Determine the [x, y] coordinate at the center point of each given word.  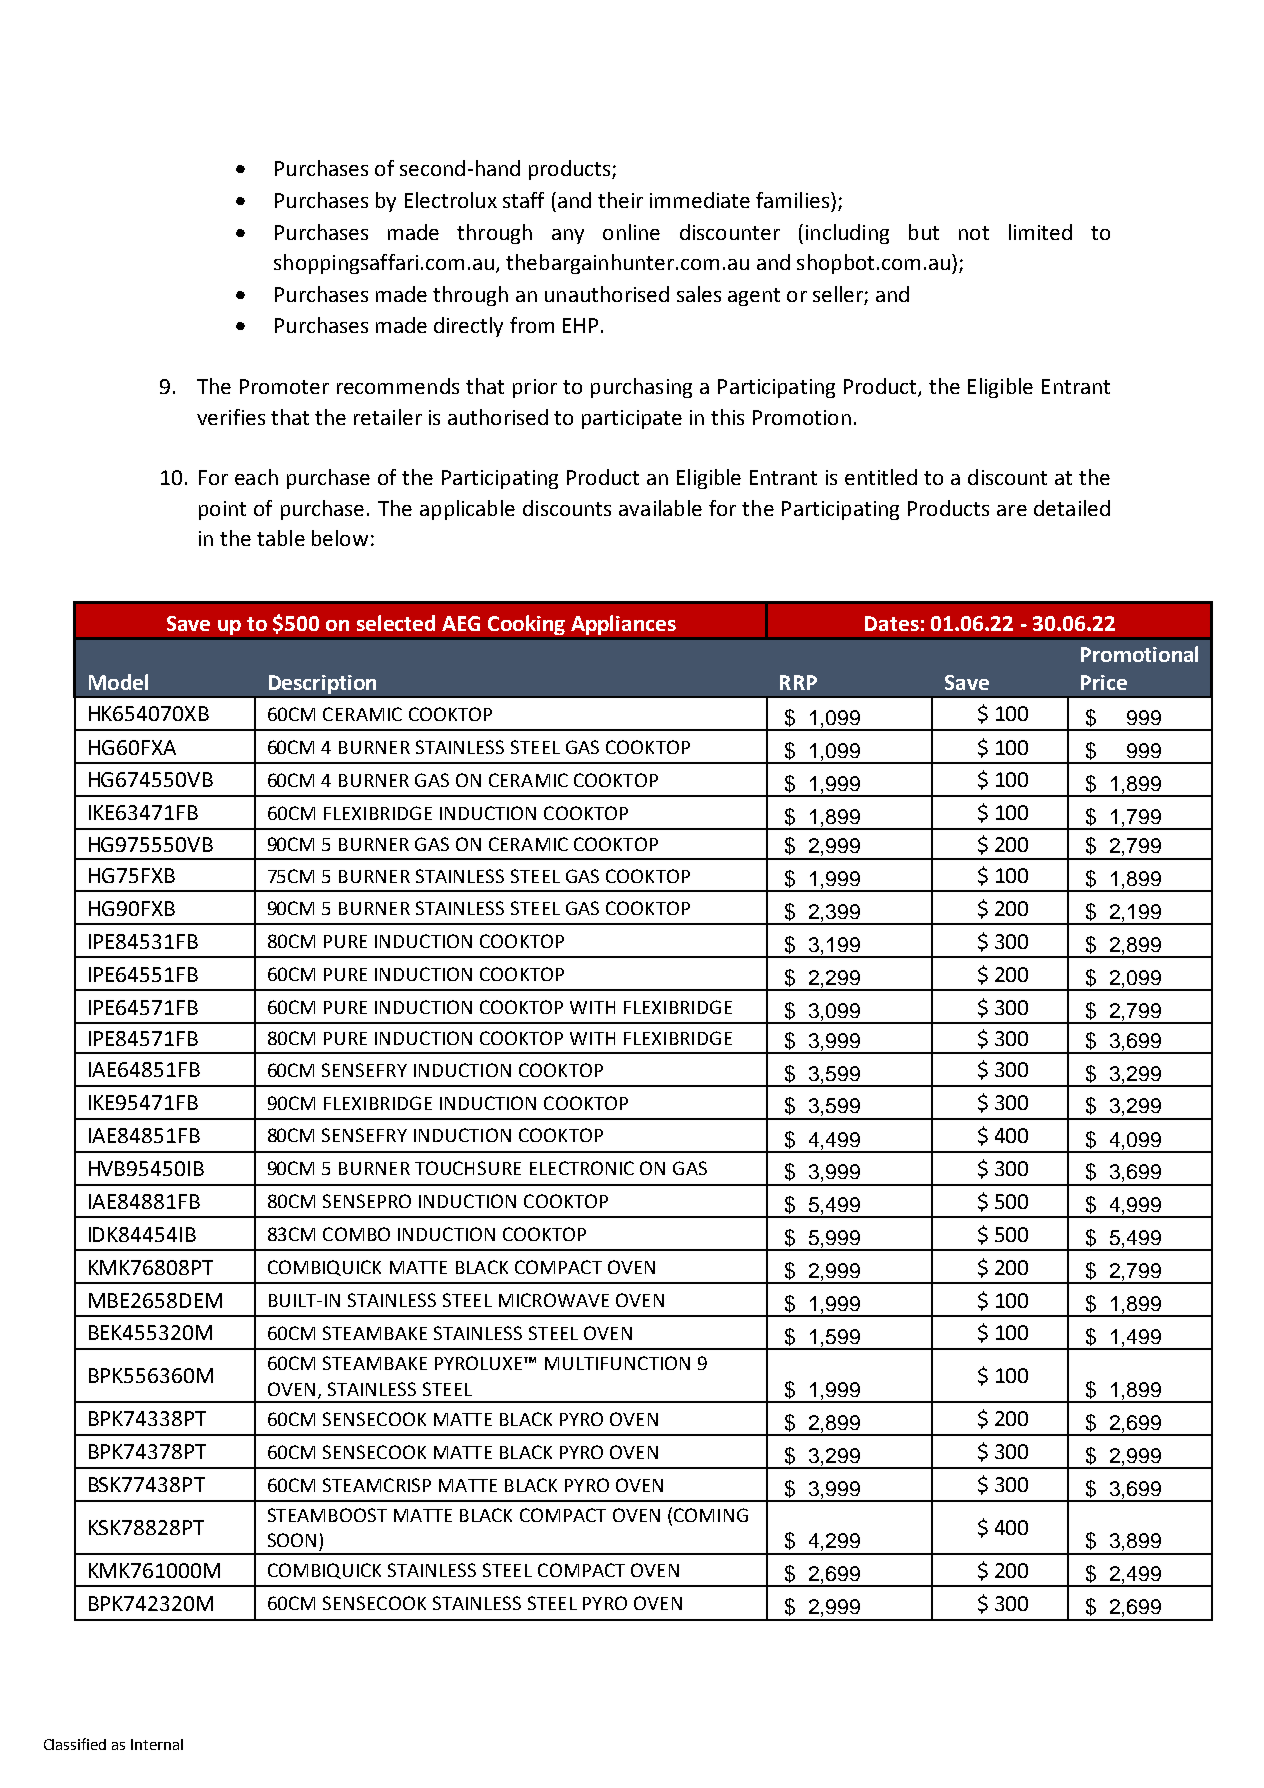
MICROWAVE [554, 1300]
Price [1104, 682]
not [974, 233]
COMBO [356, 1234]
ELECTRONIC [582, 1168]
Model [118, 682]
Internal [157, 1744]
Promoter [284, 386]
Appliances [623, 625]
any [568, 236]
